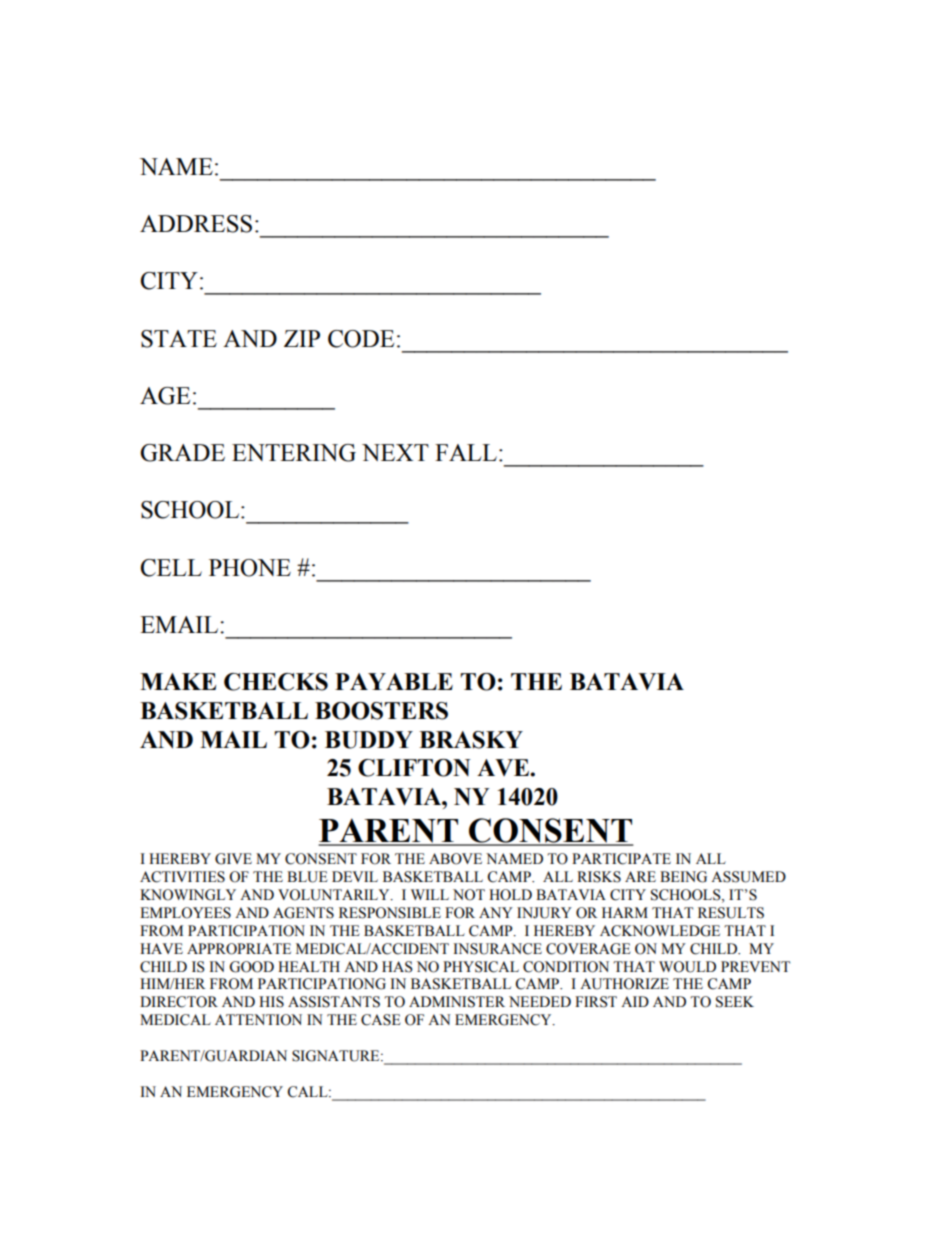 The image size is (952, 1233). Describe the element at coordinates (457, 1002) in the page. I see `ADMINISTER` at that location.
